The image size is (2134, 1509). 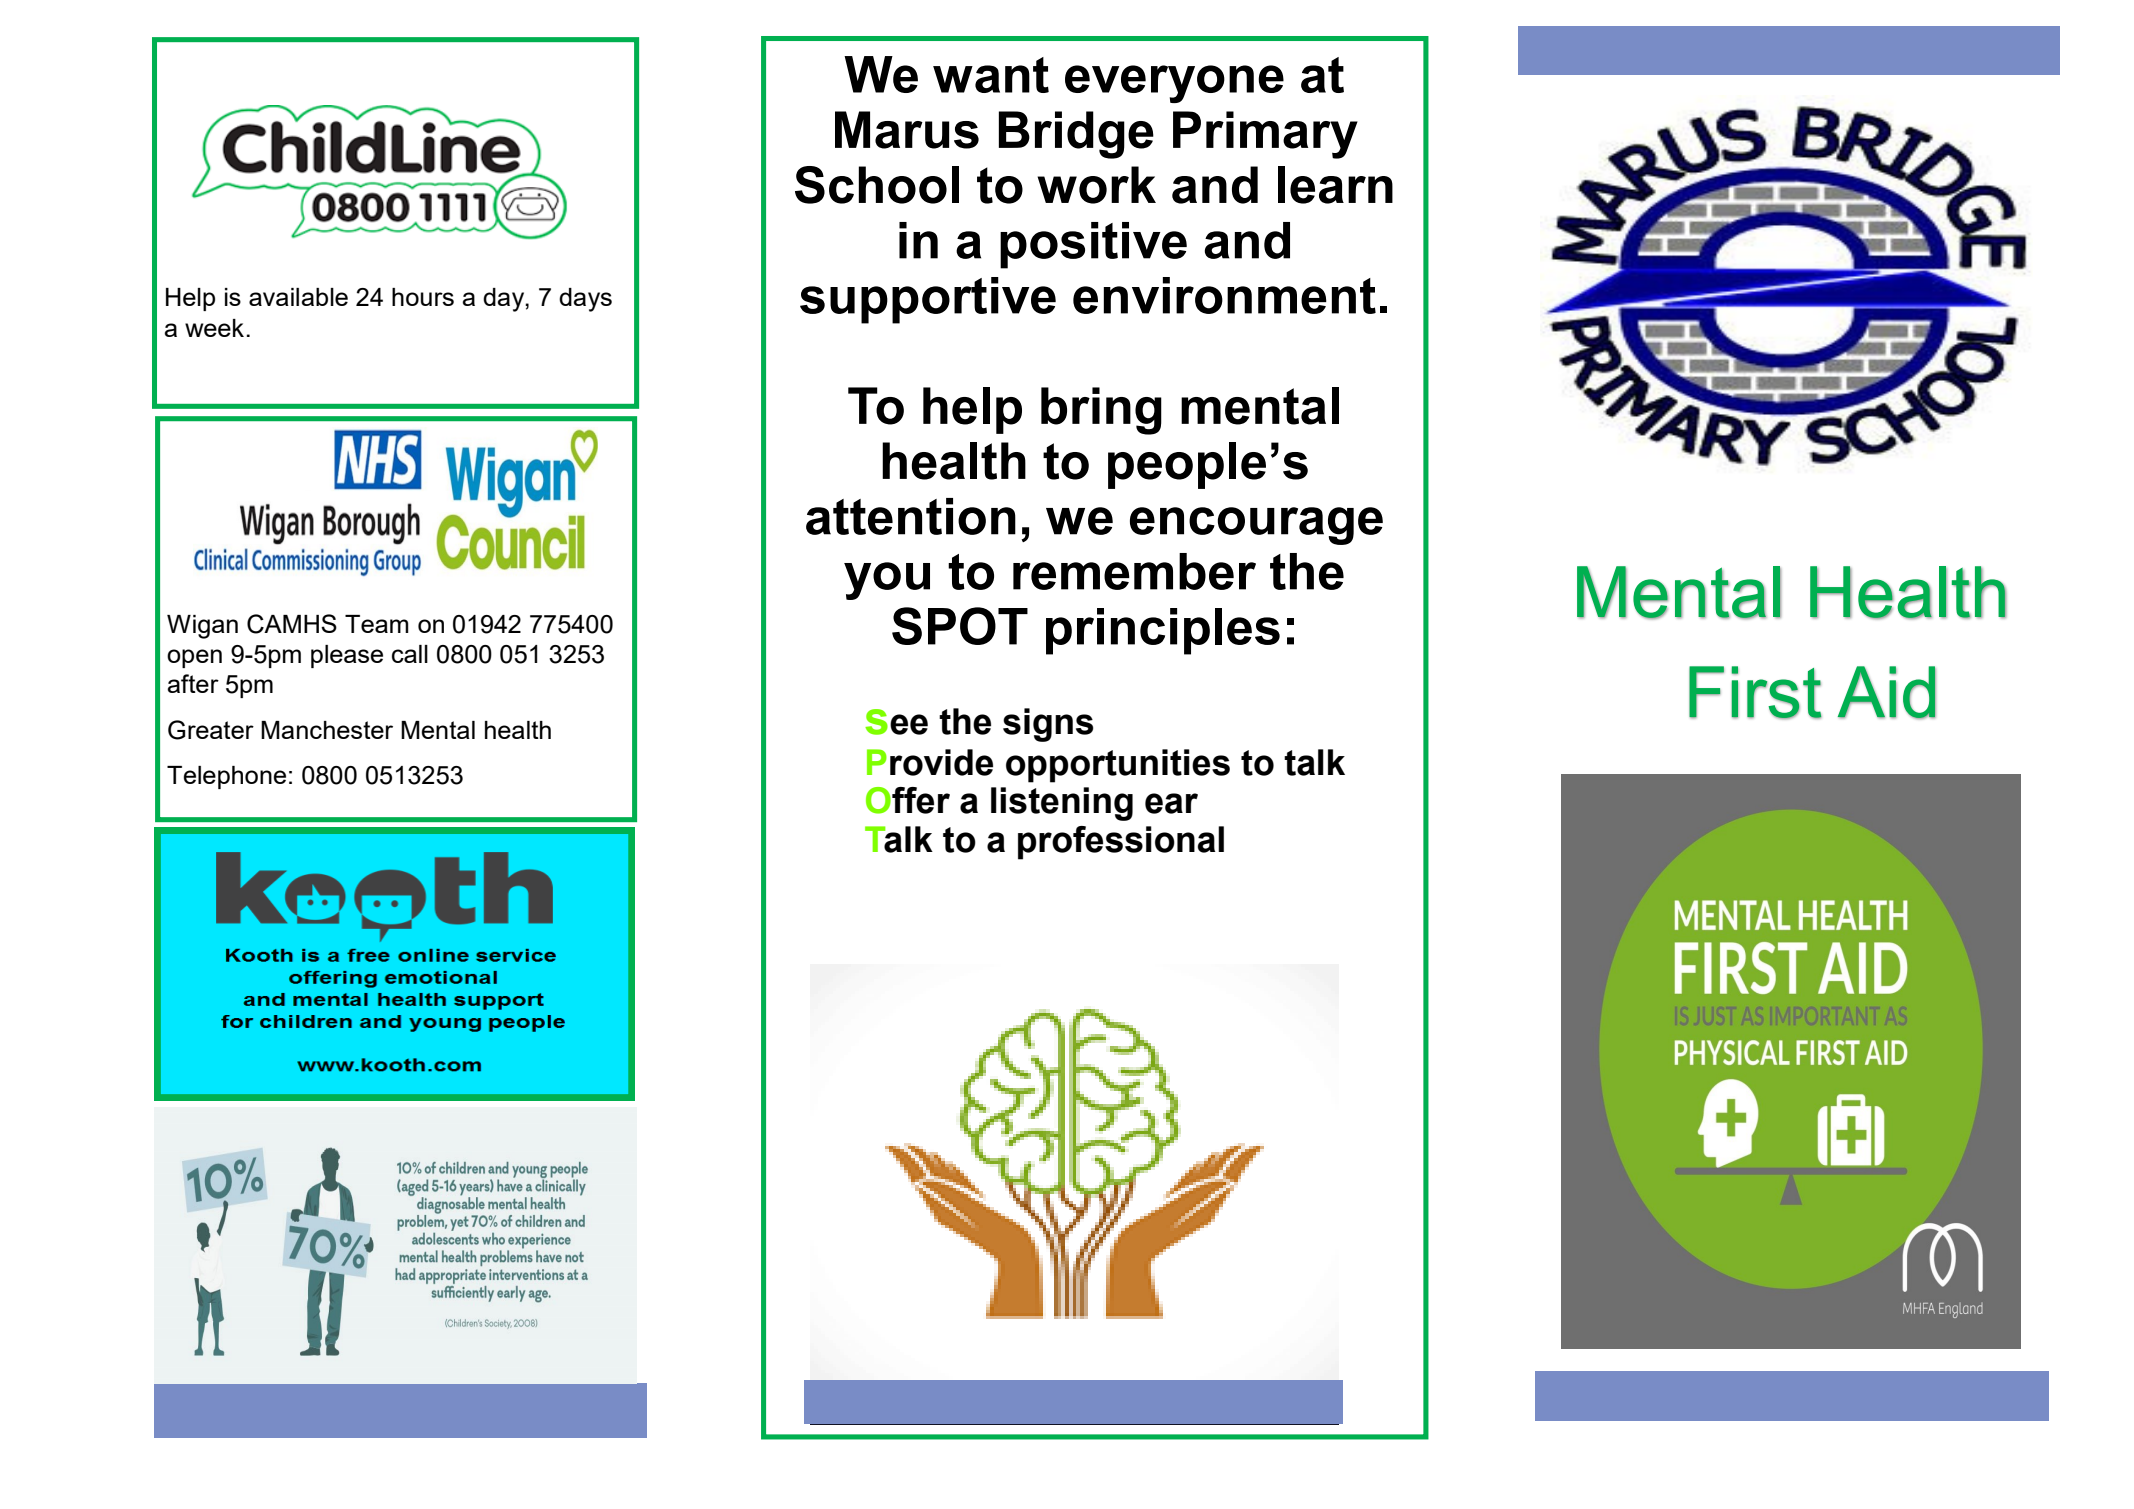 I want to click on bring, so click(x=1101, y=411).
